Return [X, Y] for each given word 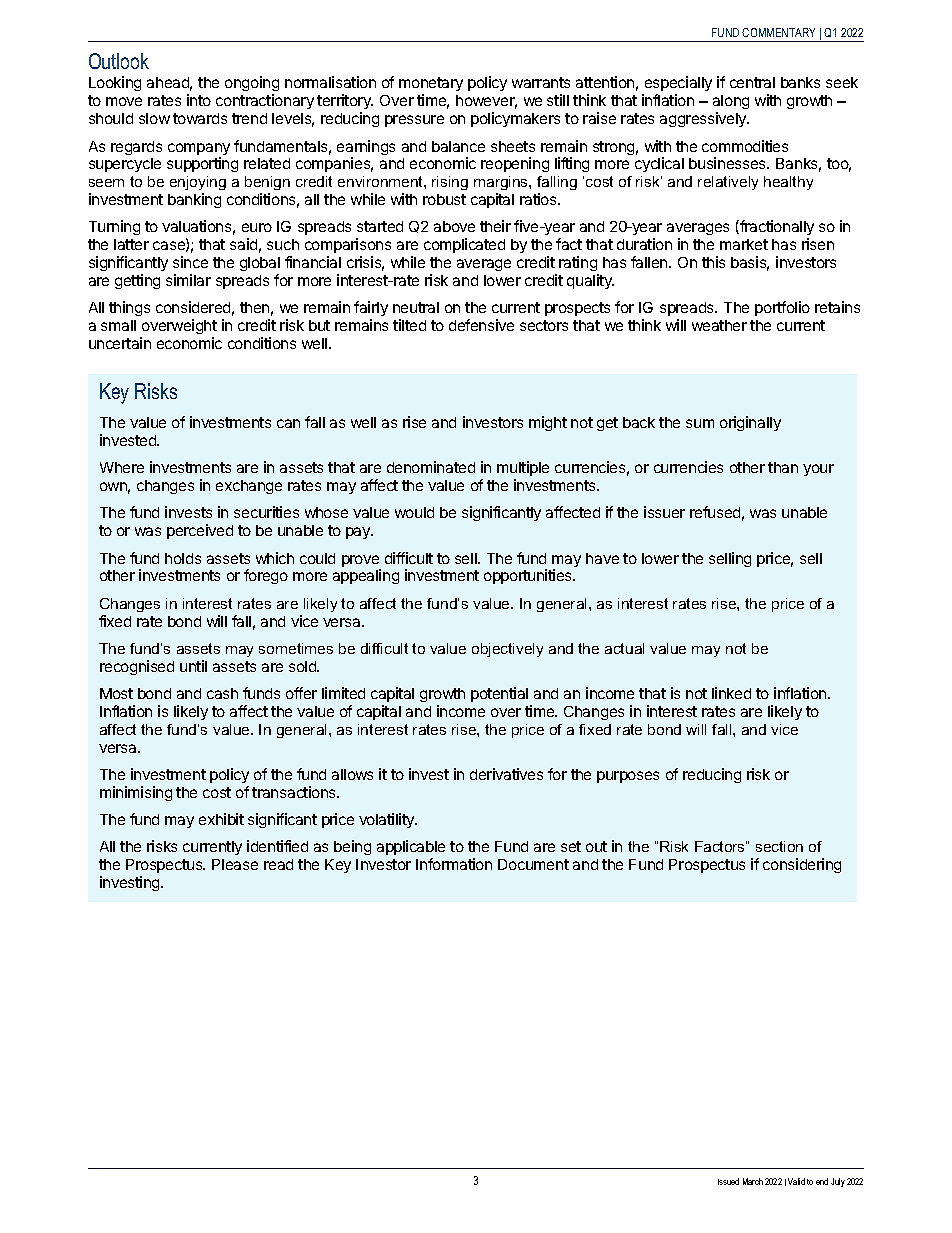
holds [183, 558]
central [752, 82]
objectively [507, 650]
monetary [431, 86]
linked [731, 693]
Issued [728, 1181]
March [753, 1181]
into [199, 100]
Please [235, 864]
